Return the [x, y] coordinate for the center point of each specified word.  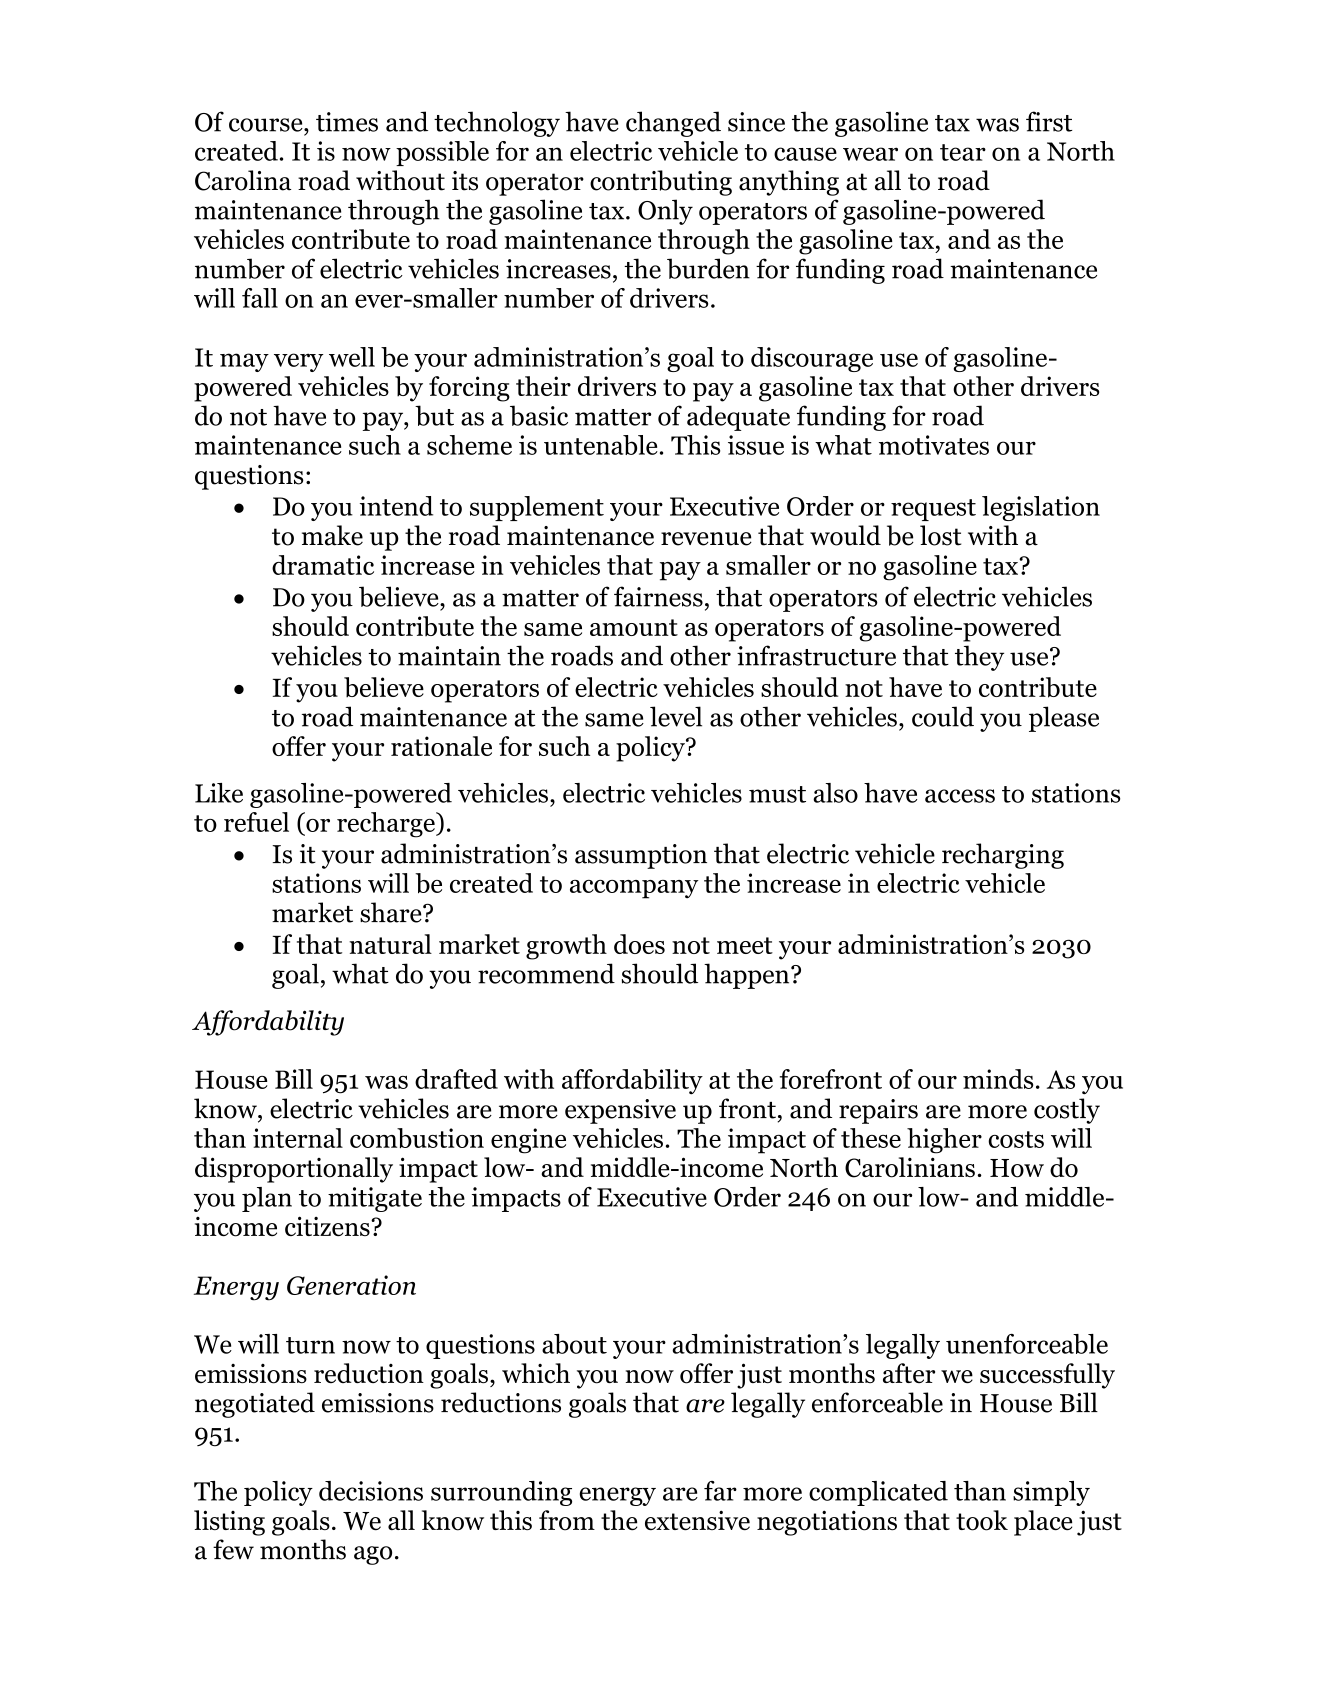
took [982, 1520]
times [347, 122]
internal [298, 1138]
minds [998, 1079]
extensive [697, 1520]
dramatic [323, 565]
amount [634, 627]
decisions [371, 1491]
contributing [661, 183]
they [979, 658]
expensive [620, 1111]
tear [963, 152]
